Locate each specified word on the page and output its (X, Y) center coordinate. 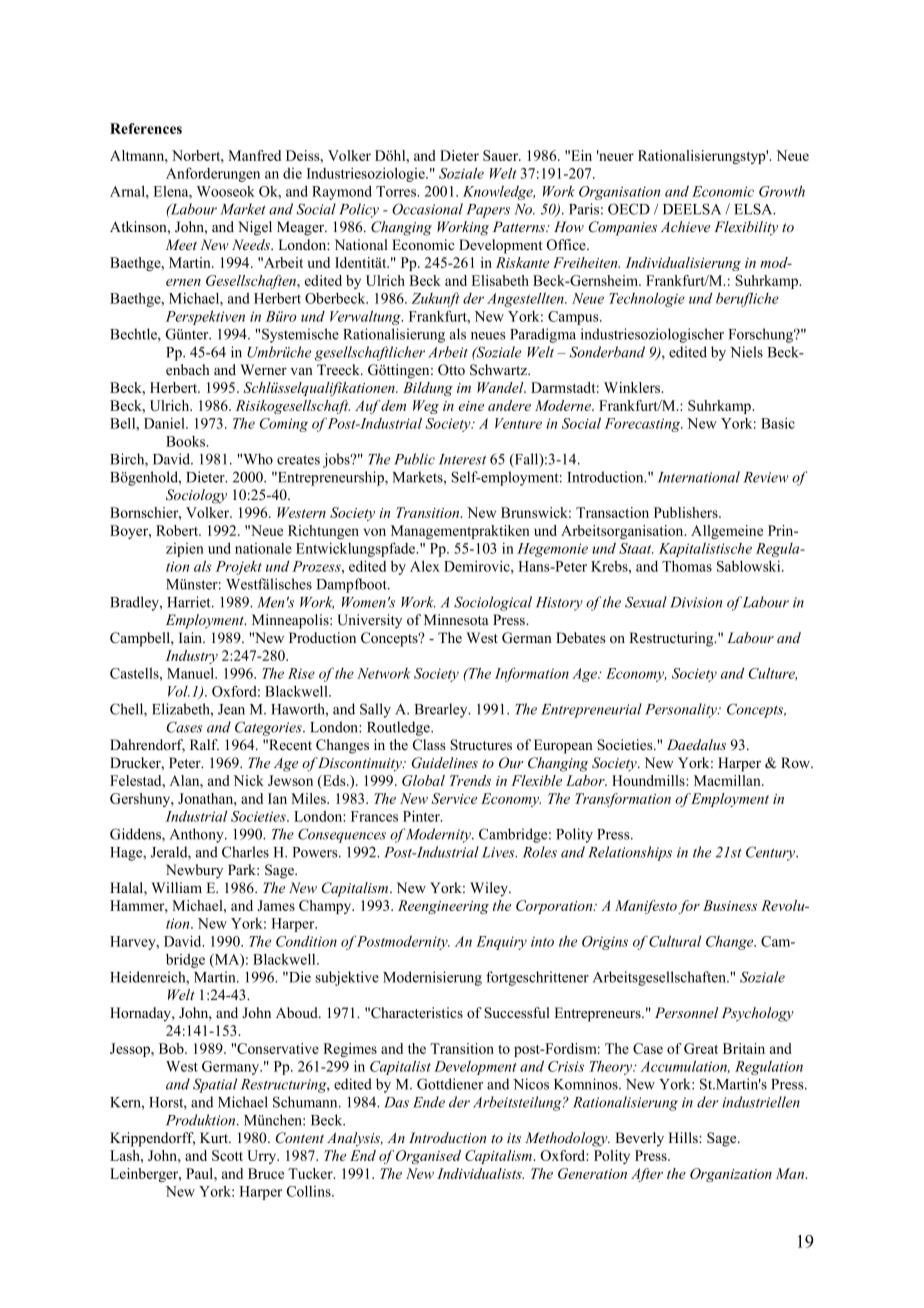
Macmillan (728, 780)
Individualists (480, 1173)
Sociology (196, 496)
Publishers (687, 512)
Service (454, 798)
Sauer (502, 155)
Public (414, 459)
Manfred (254, 155)
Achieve (685, 226)
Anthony (198, 835)
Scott (227, 1155)
